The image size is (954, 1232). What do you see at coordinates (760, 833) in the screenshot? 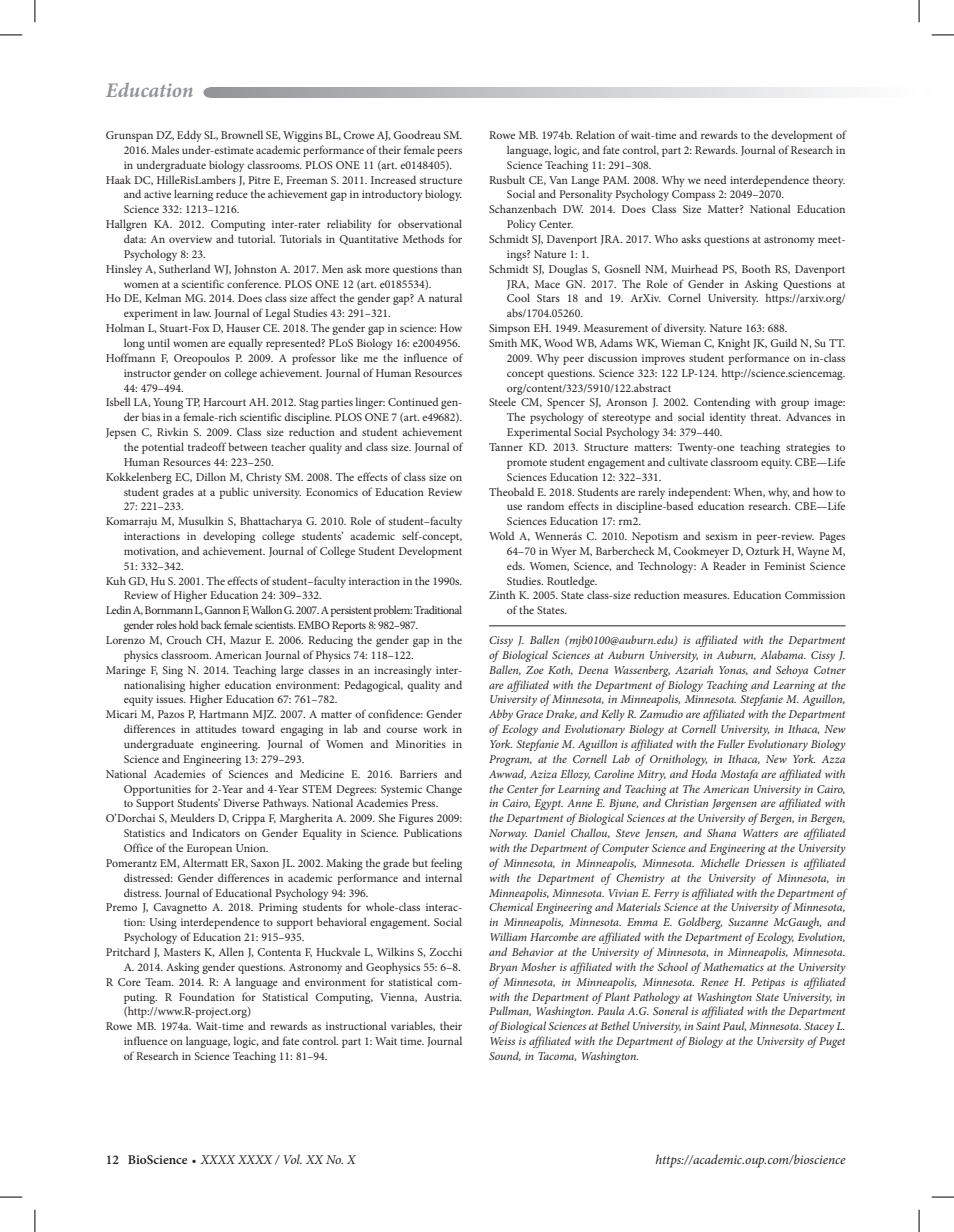
I see `Watters` at bounding box center [760, 833].
